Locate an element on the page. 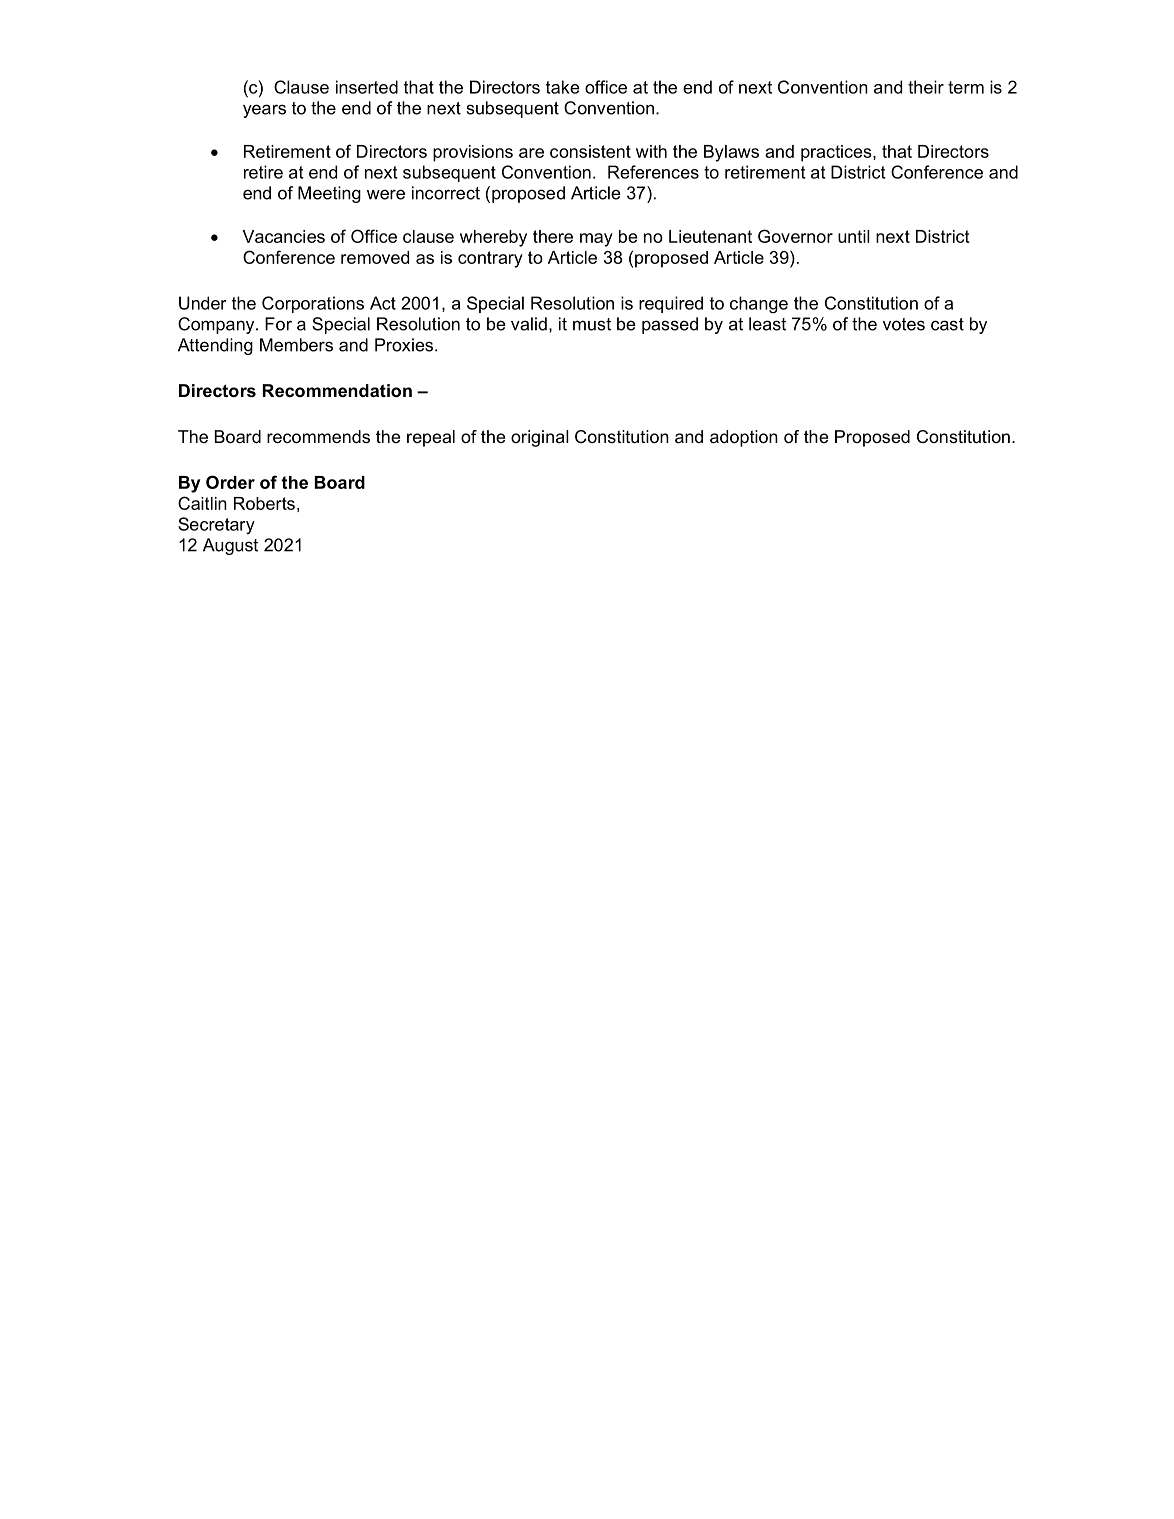 This page has width=1174, height=1519. adoption is located at coordinates (744, 438).
